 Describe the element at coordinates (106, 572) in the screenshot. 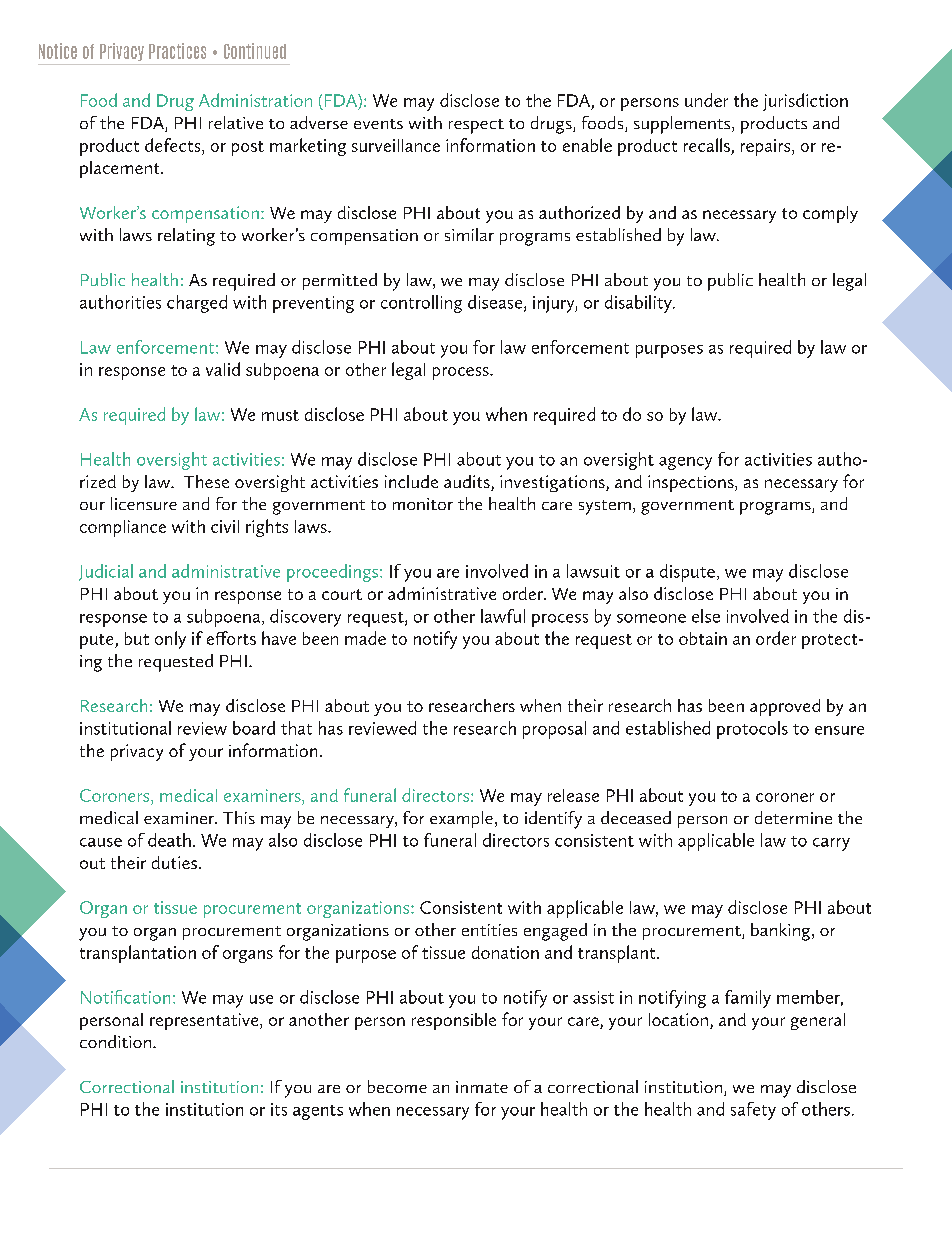

I see `Judicial` at that location.
